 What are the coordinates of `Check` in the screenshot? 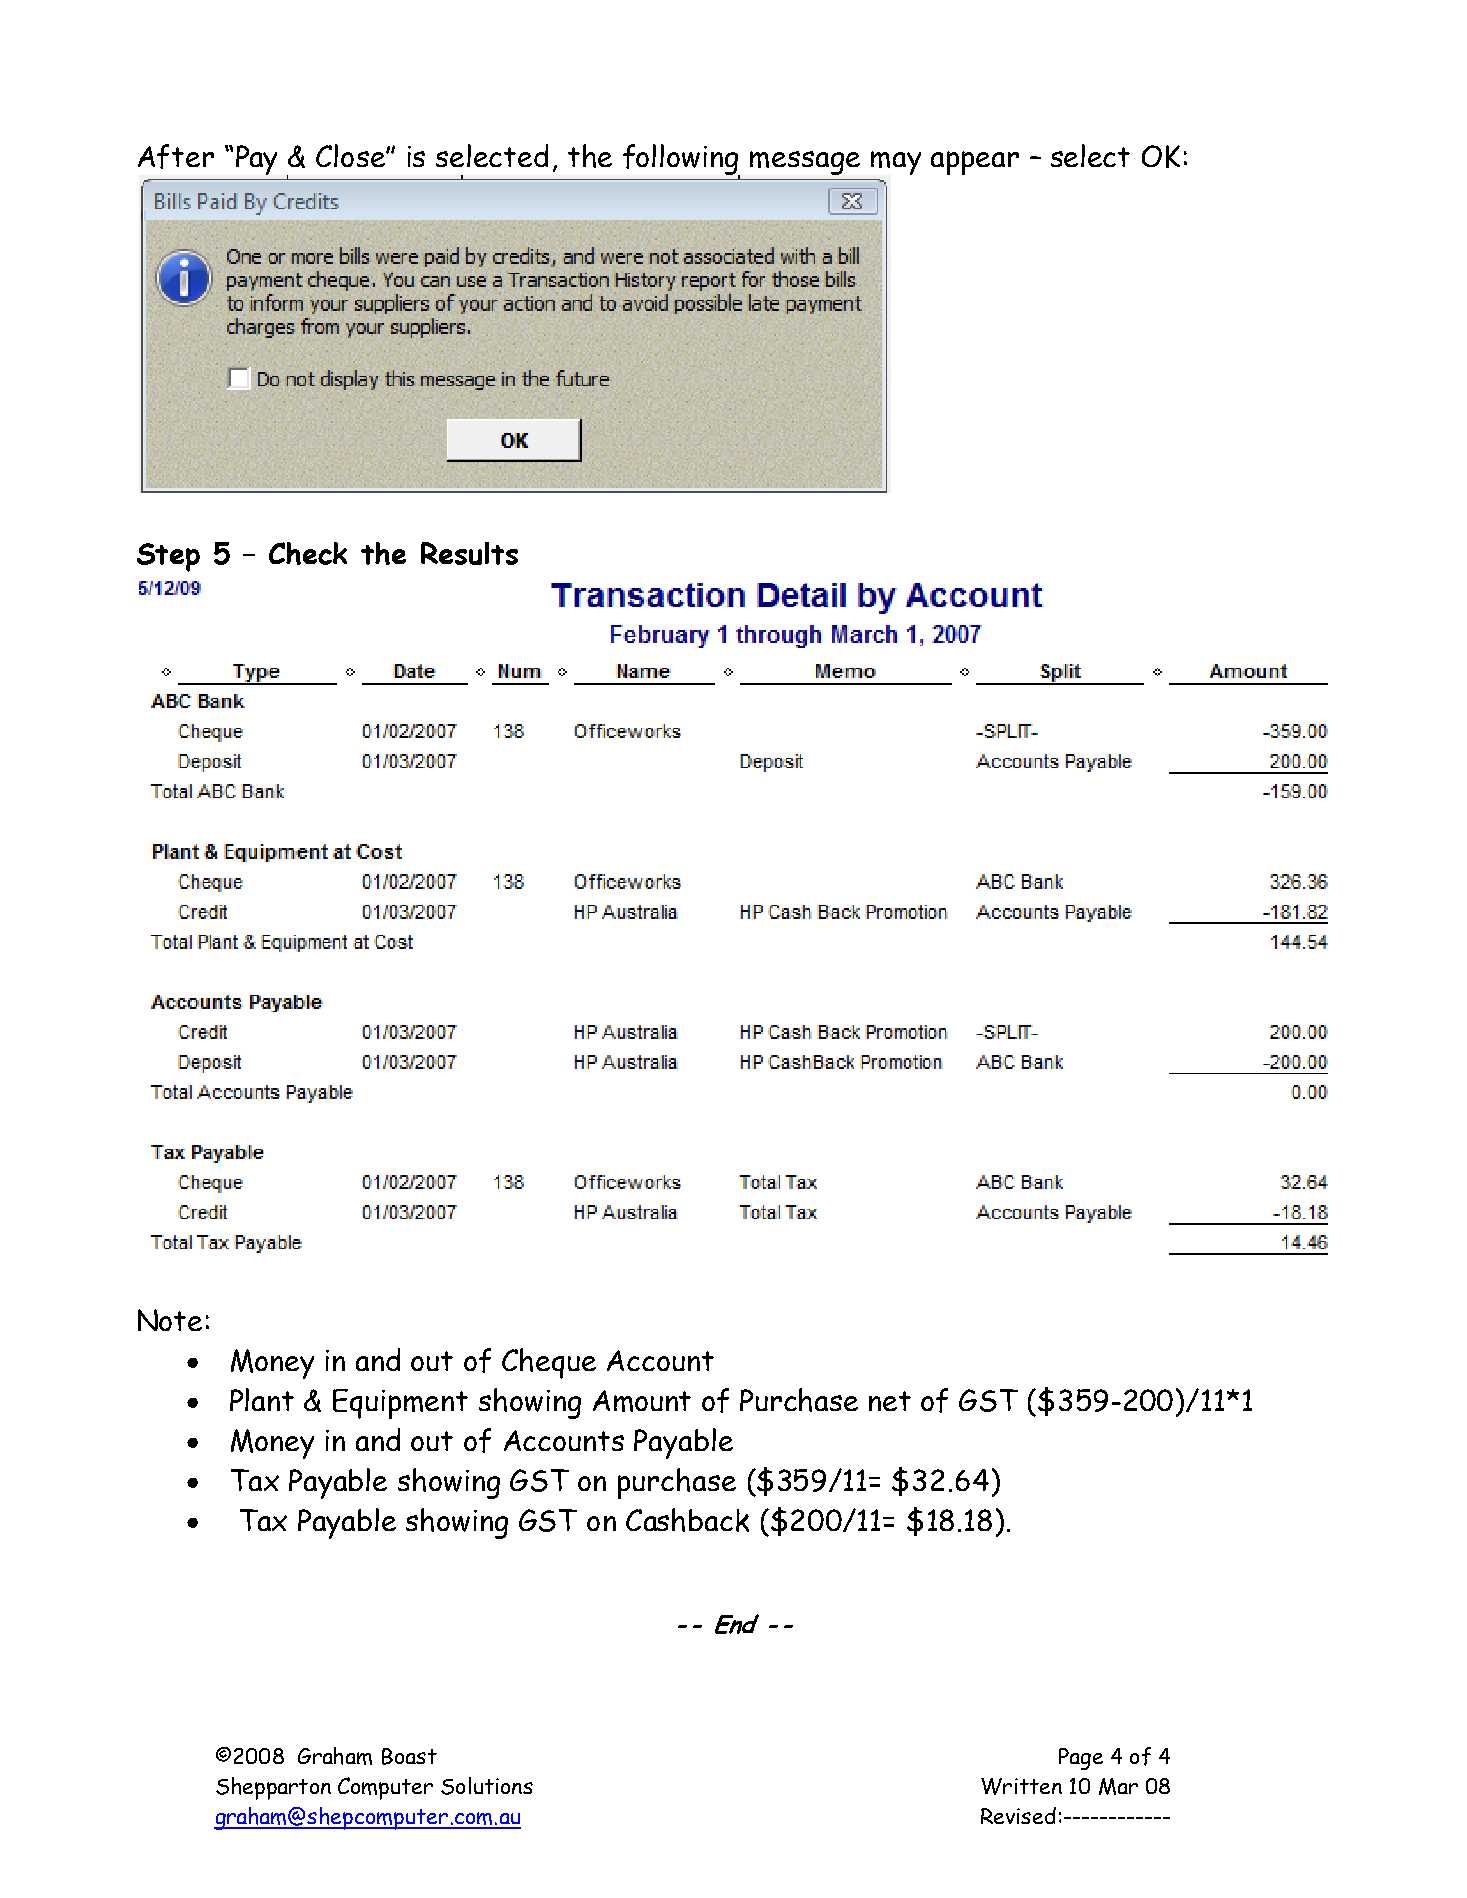 It's located at (308, 553).
